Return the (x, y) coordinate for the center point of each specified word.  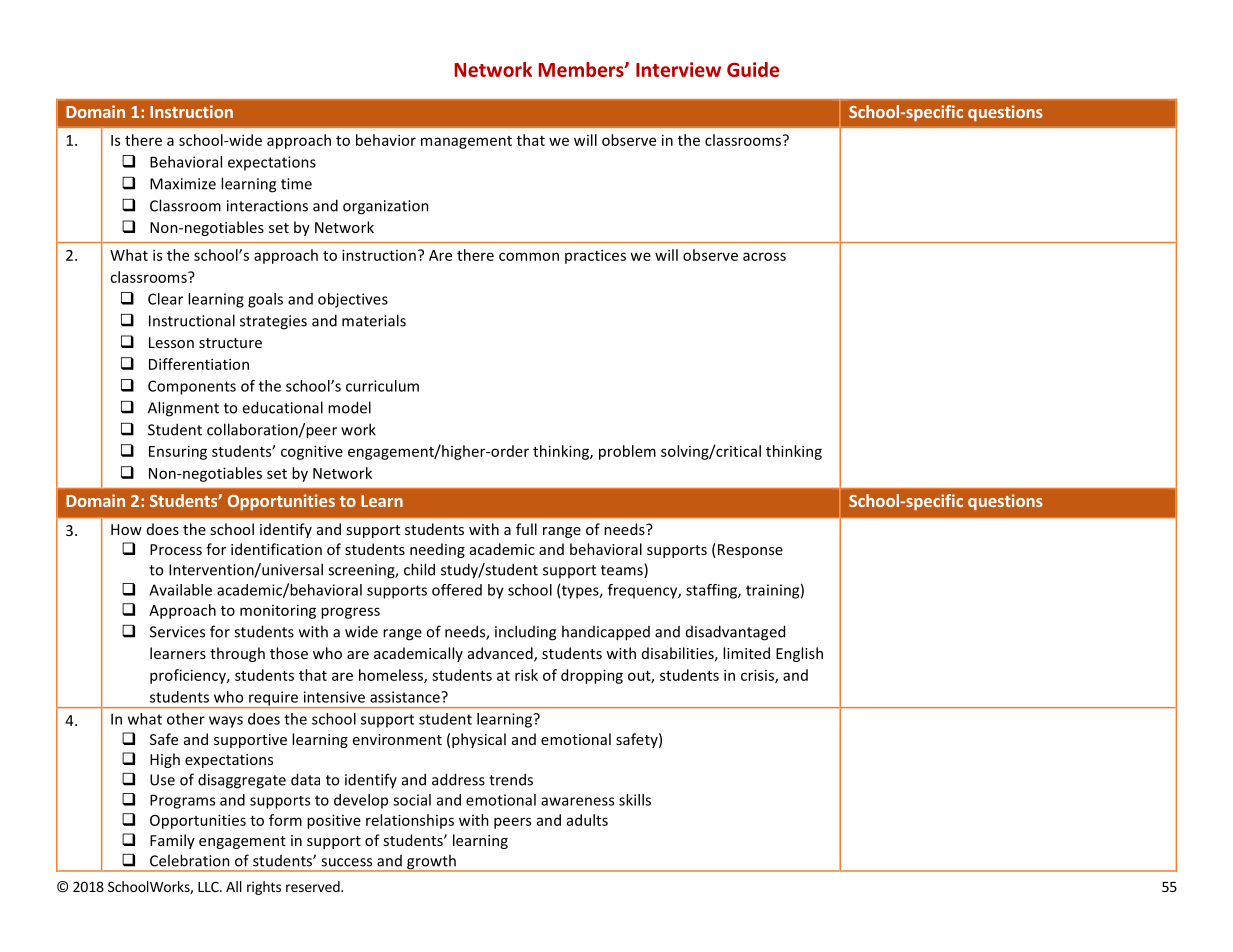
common (529, 256)
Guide (753, 69)
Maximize (183, 184)
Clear (165, 299)
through (237, 654)
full (526, 529)
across (764, 256)
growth (431, 863)
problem (627, 452)
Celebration (190, 860)
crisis (758, 676)
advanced (501, 654)
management (466, 142)
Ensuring (178, 452)
